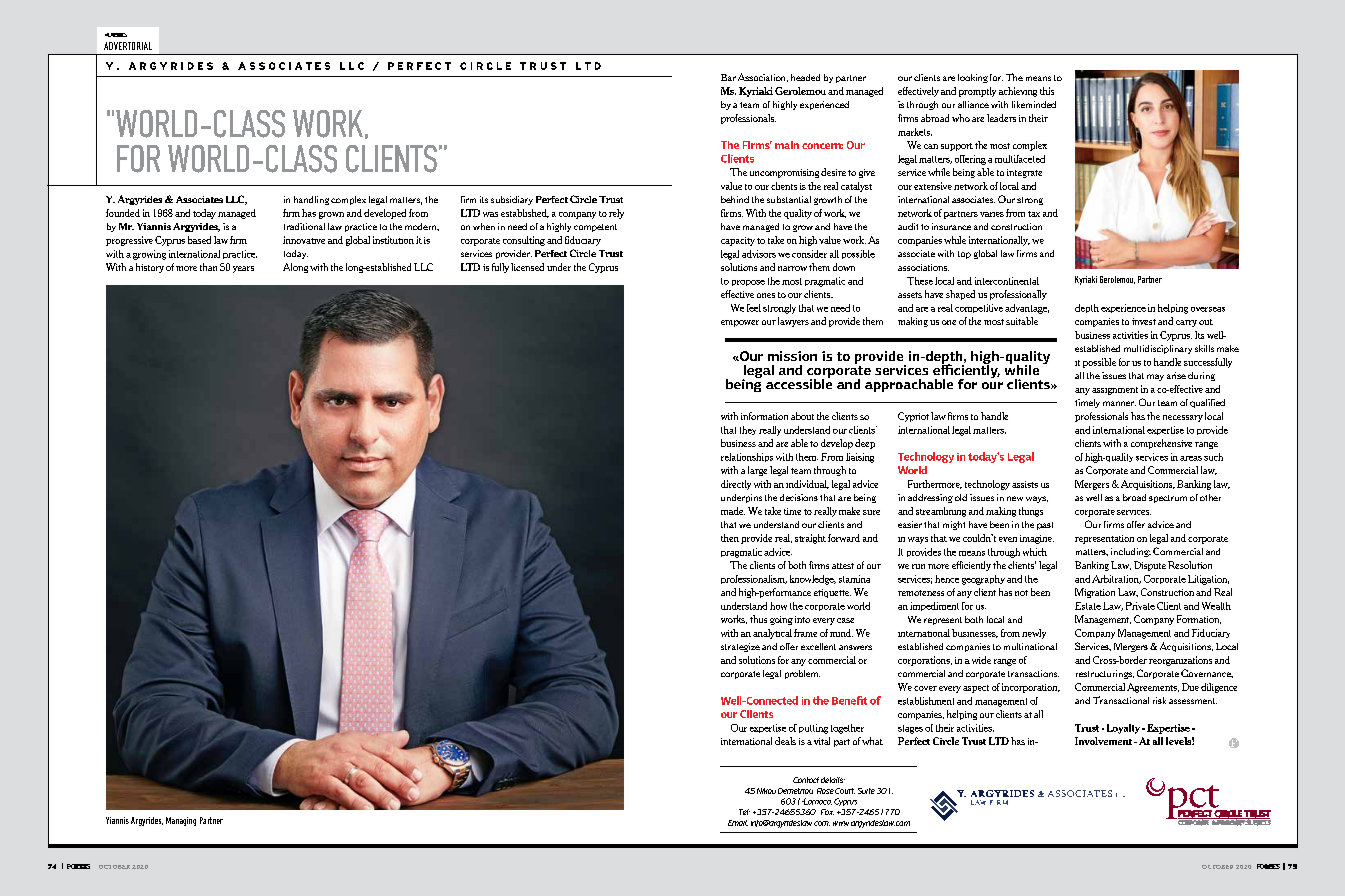 This document has height=896, width=1345. Describe the element at coordinates (311, 200) in the document. I see `handling` at that location.
